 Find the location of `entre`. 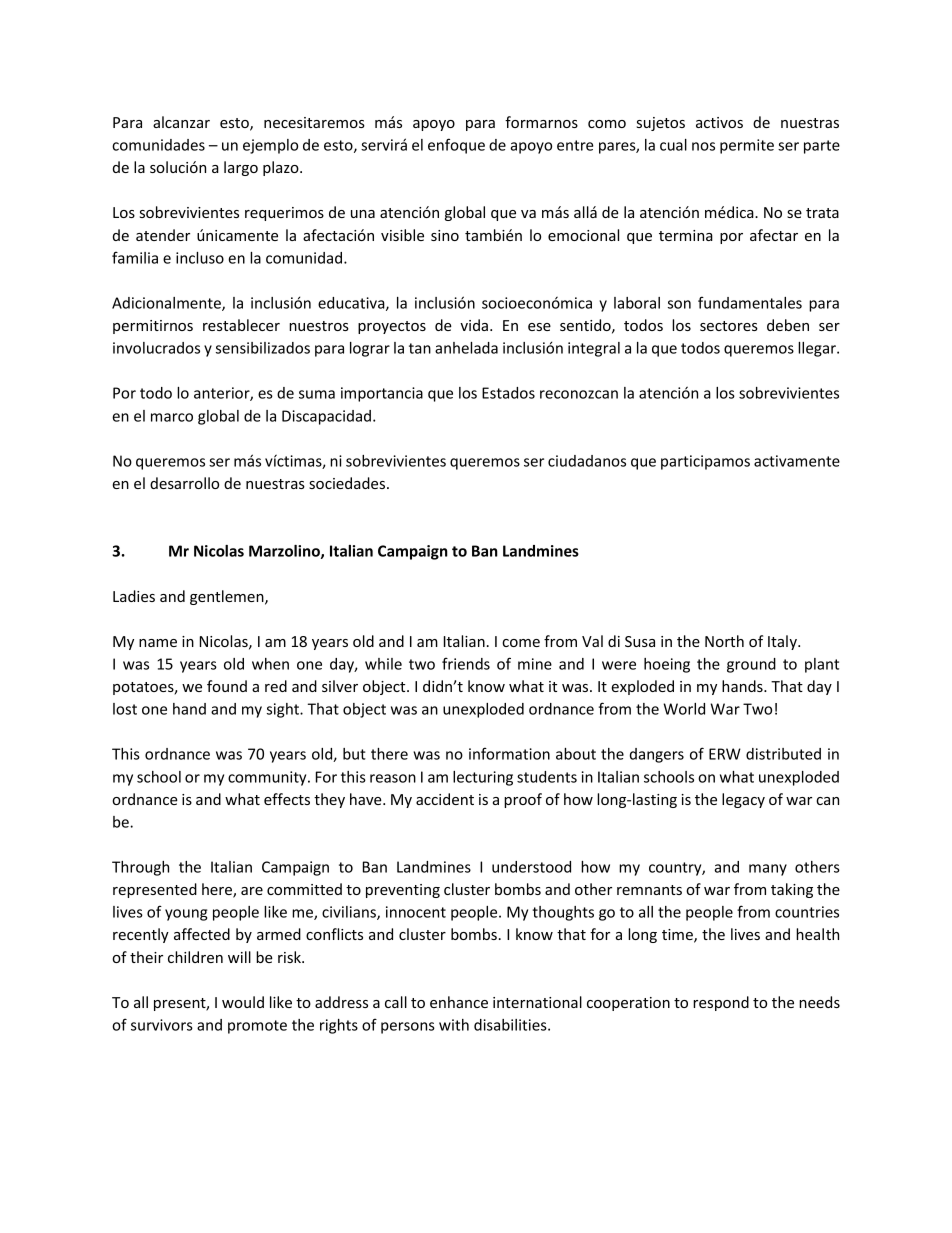

entre is located at coordinates (575, 145).
